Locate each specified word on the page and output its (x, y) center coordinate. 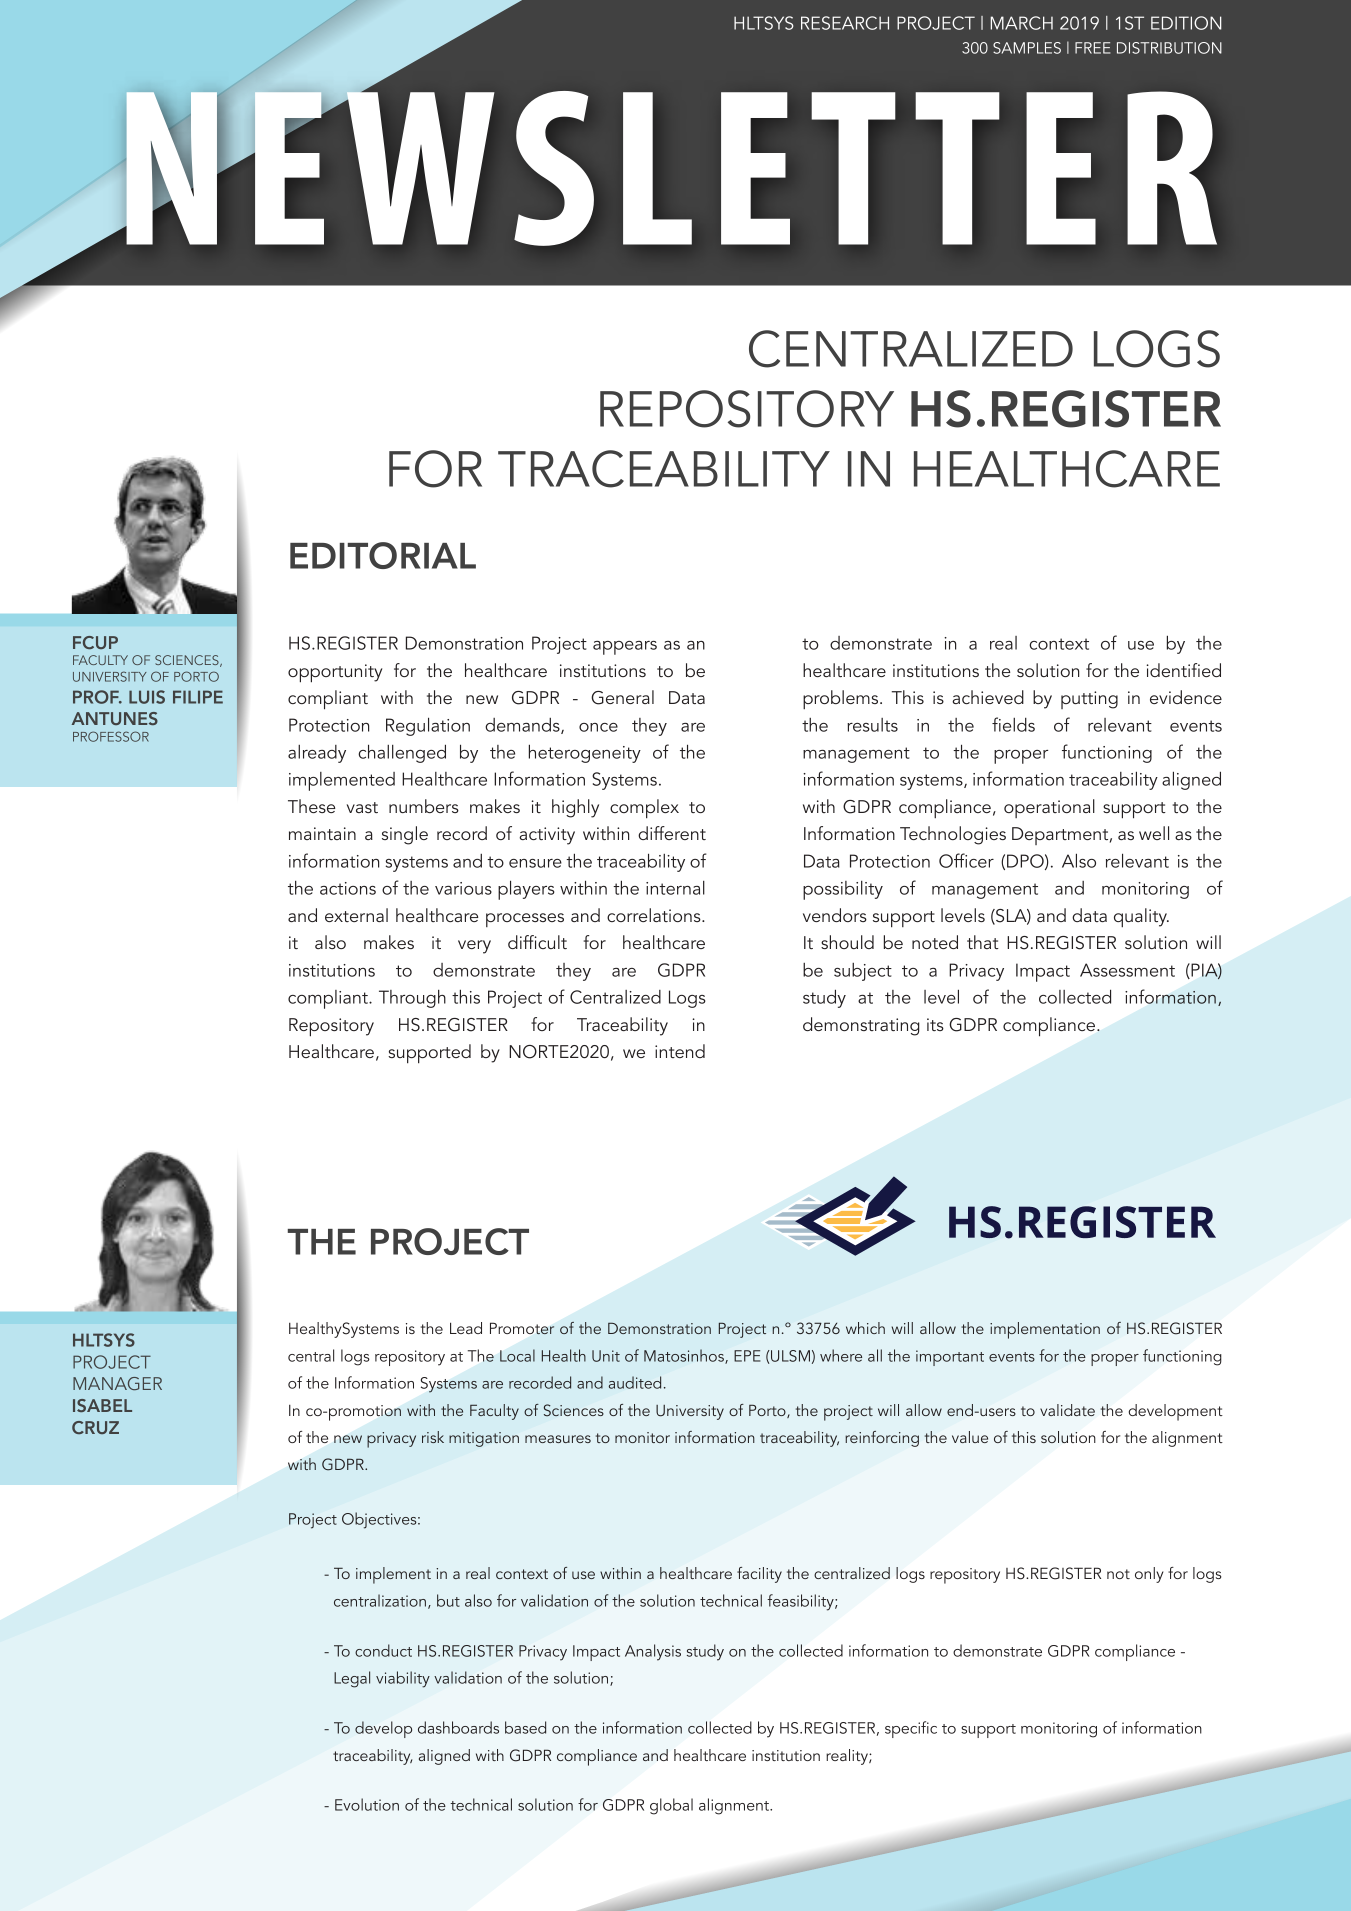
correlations (655, 915)
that (983, 942)
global (671, 1806)
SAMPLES (1027, 48)
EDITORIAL (383, 555)
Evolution (367, 1804)
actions (348, 888)
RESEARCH (845, 23)
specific (911, 1729)
